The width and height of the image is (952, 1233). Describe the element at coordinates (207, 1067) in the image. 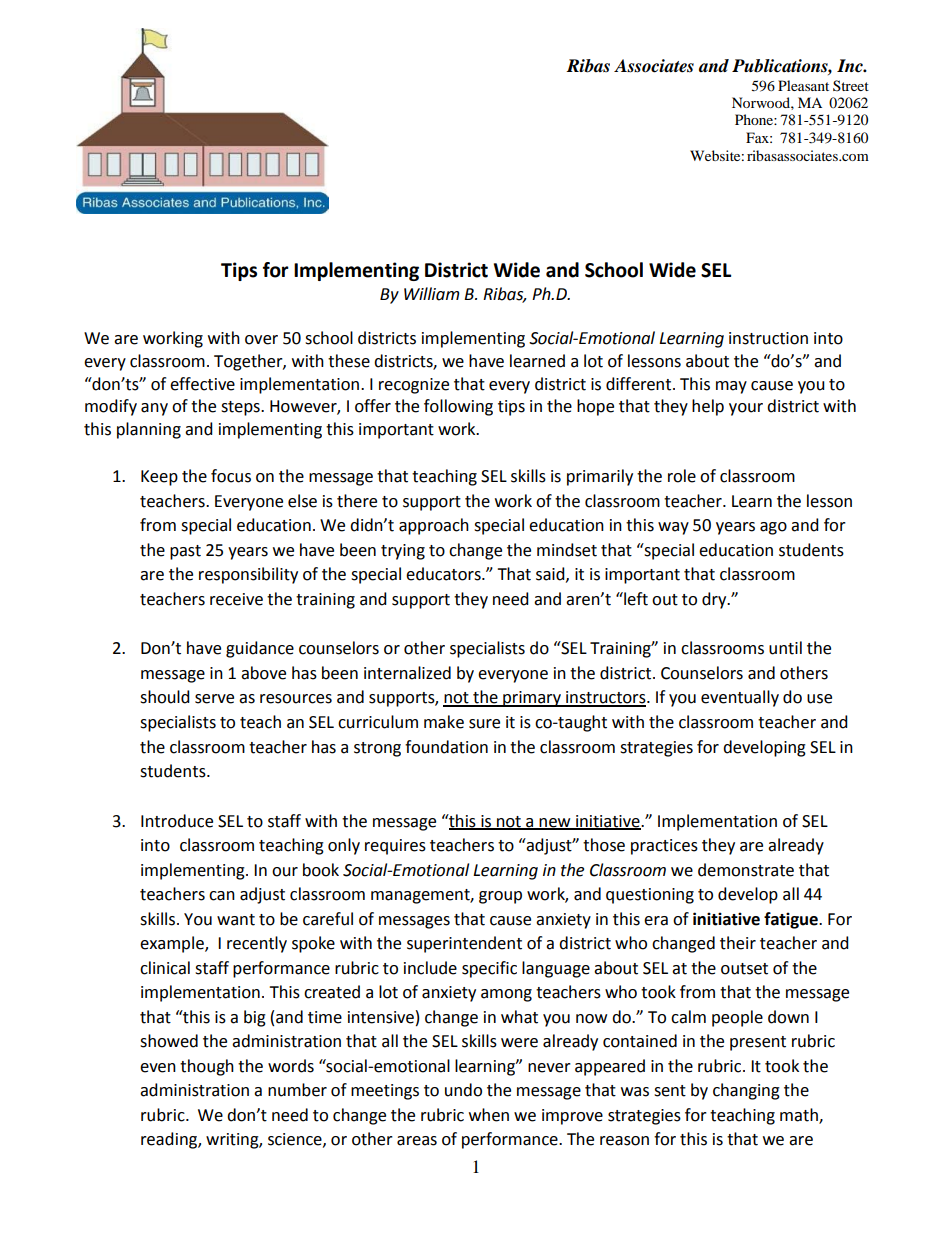

I see `though` at that location.
